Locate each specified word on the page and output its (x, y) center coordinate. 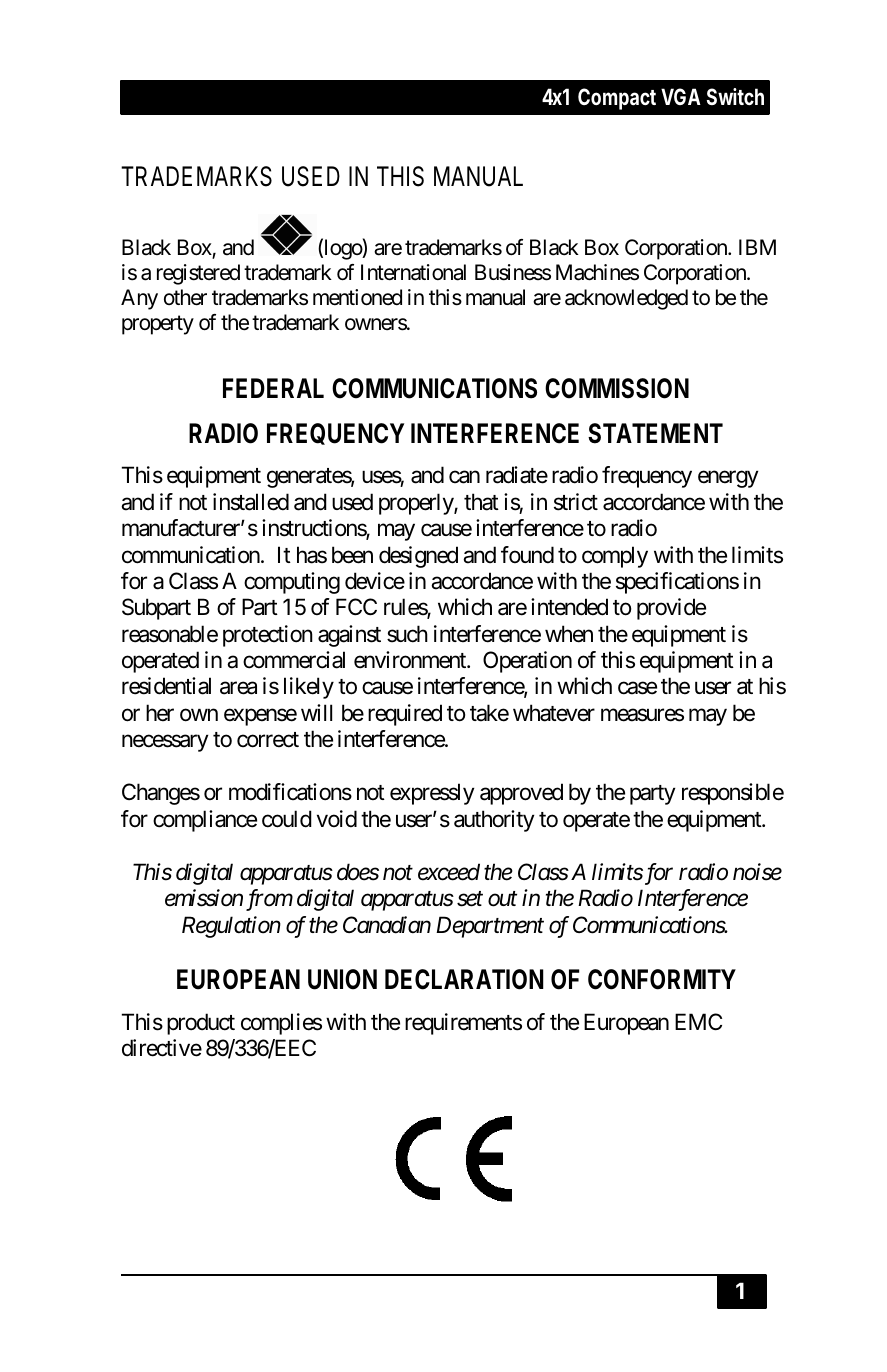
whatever (554, 713)
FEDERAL (273, 388)
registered (198, 274)
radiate (517, 475)
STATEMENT (655, 433)
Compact (617, 99)
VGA (681, 96)
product (201, 1024)
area (238, 688)
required (405, 715)
